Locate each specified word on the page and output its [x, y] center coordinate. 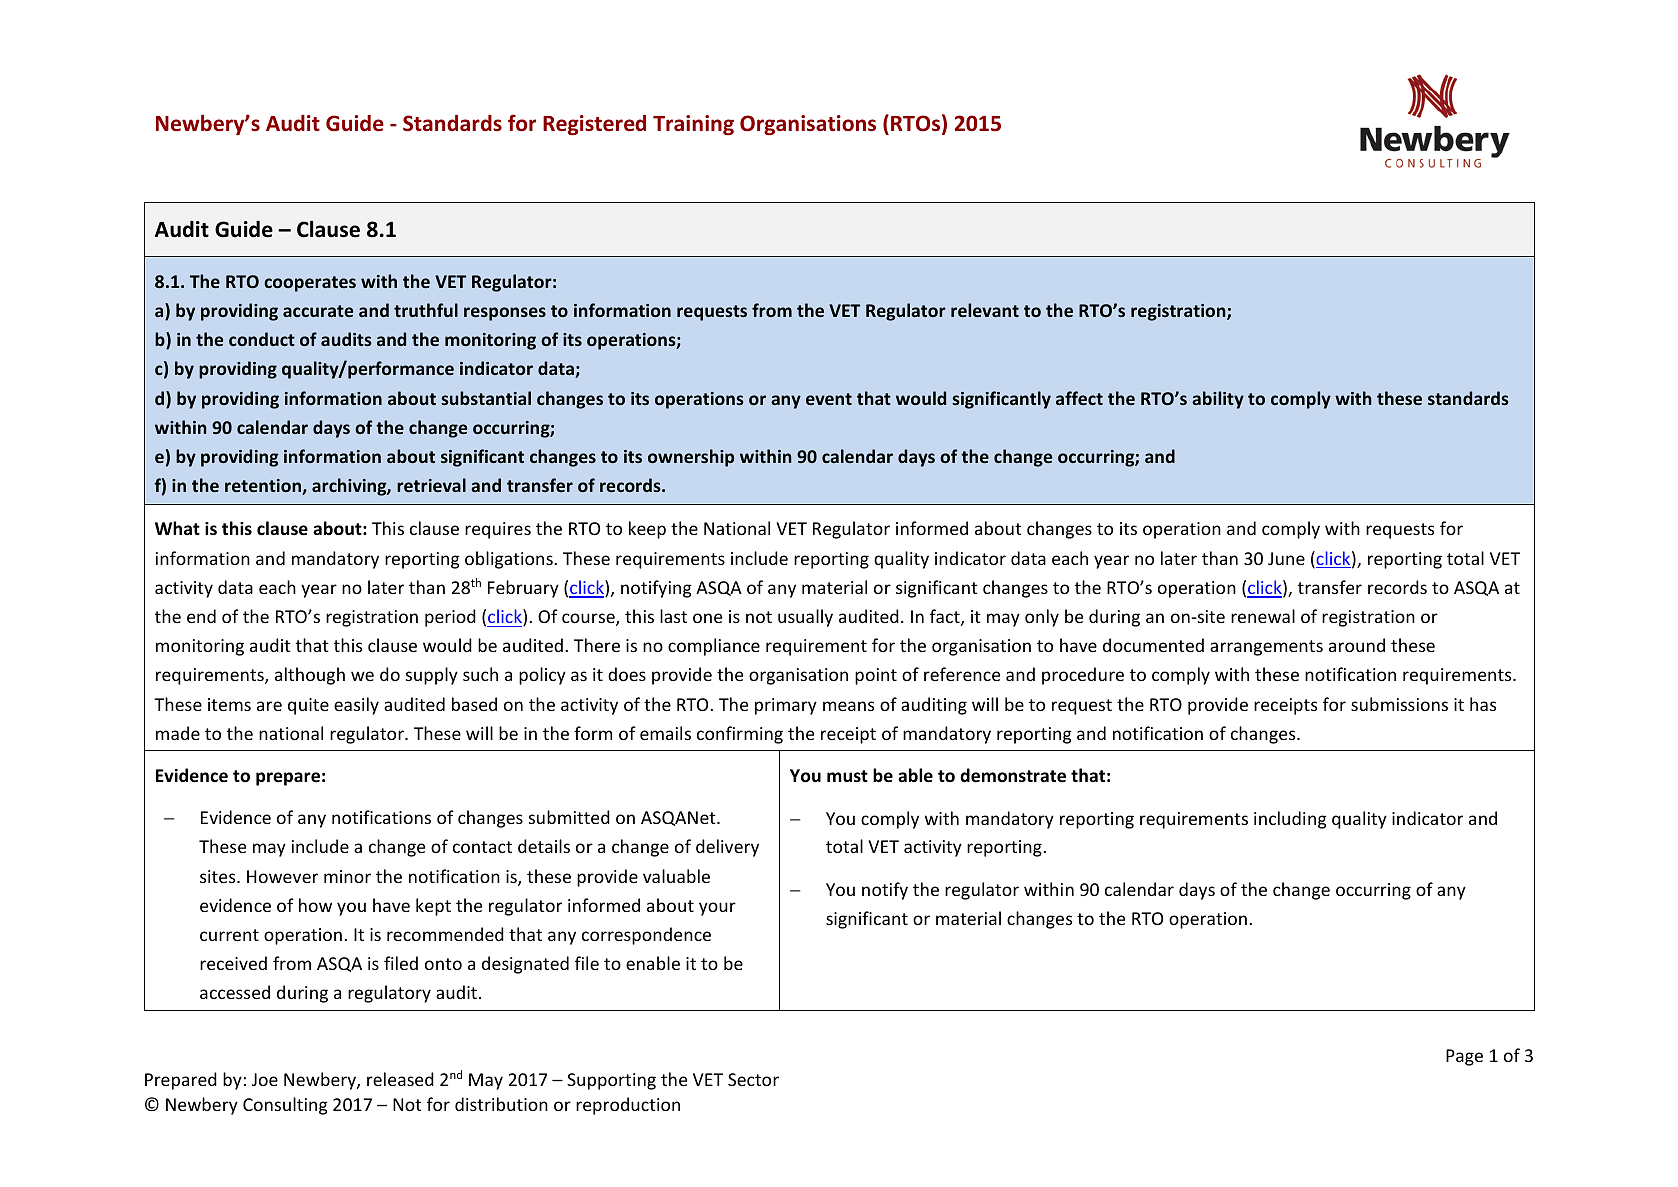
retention [264, 487]
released [400, 1079]
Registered [594, 125]
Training [693, 125]
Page [1464, 1057]
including [1290, 820]
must [847, 776]
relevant [985, 310]
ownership [691, 458]
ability [1218, 400]
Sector [753, 1079]
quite [308, 706]
